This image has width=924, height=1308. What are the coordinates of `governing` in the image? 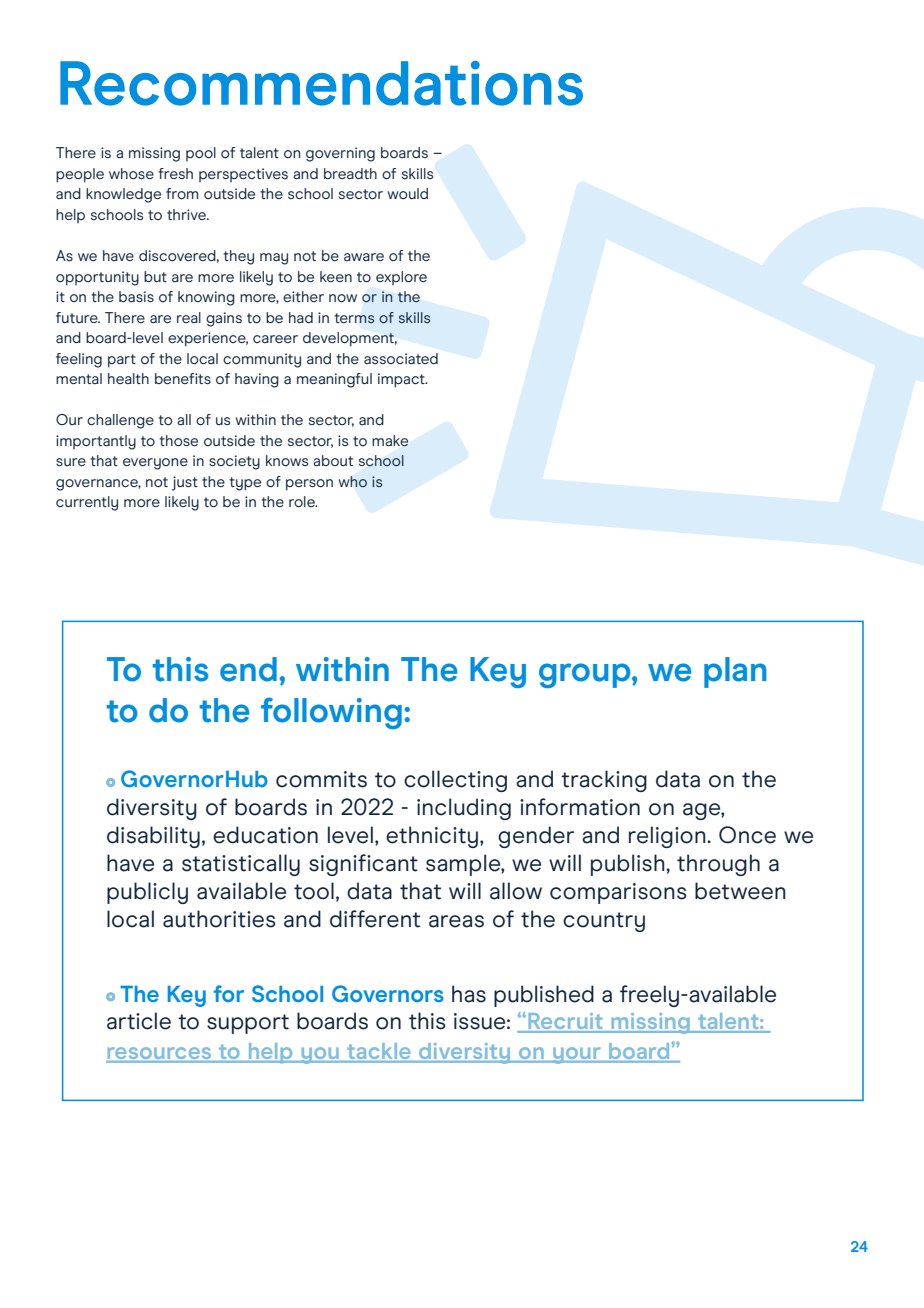 It's located at (340, 154).
